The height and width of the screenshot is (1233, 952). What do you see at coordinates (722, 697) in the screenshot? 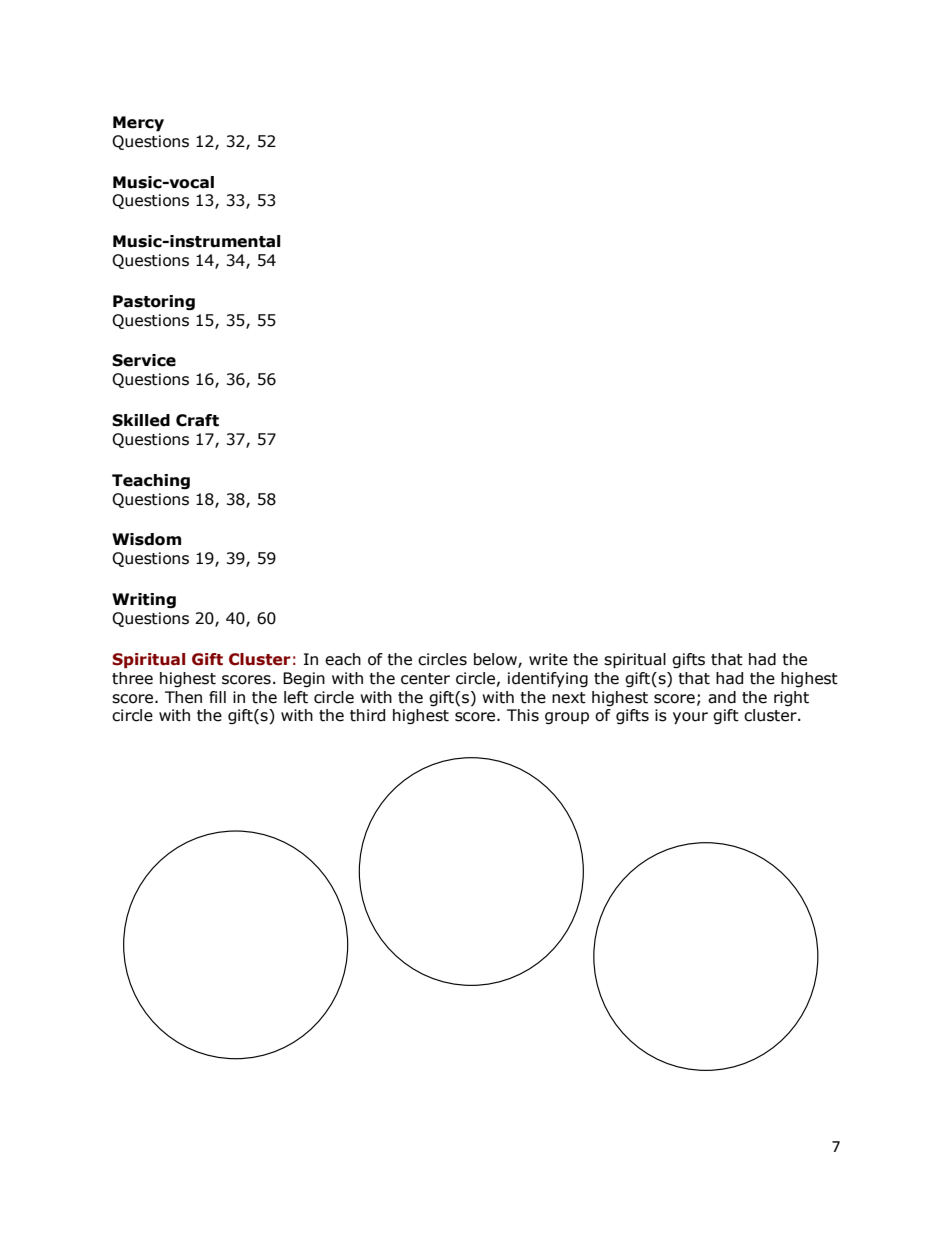
I see `and` at bounding box center [722, 697].
